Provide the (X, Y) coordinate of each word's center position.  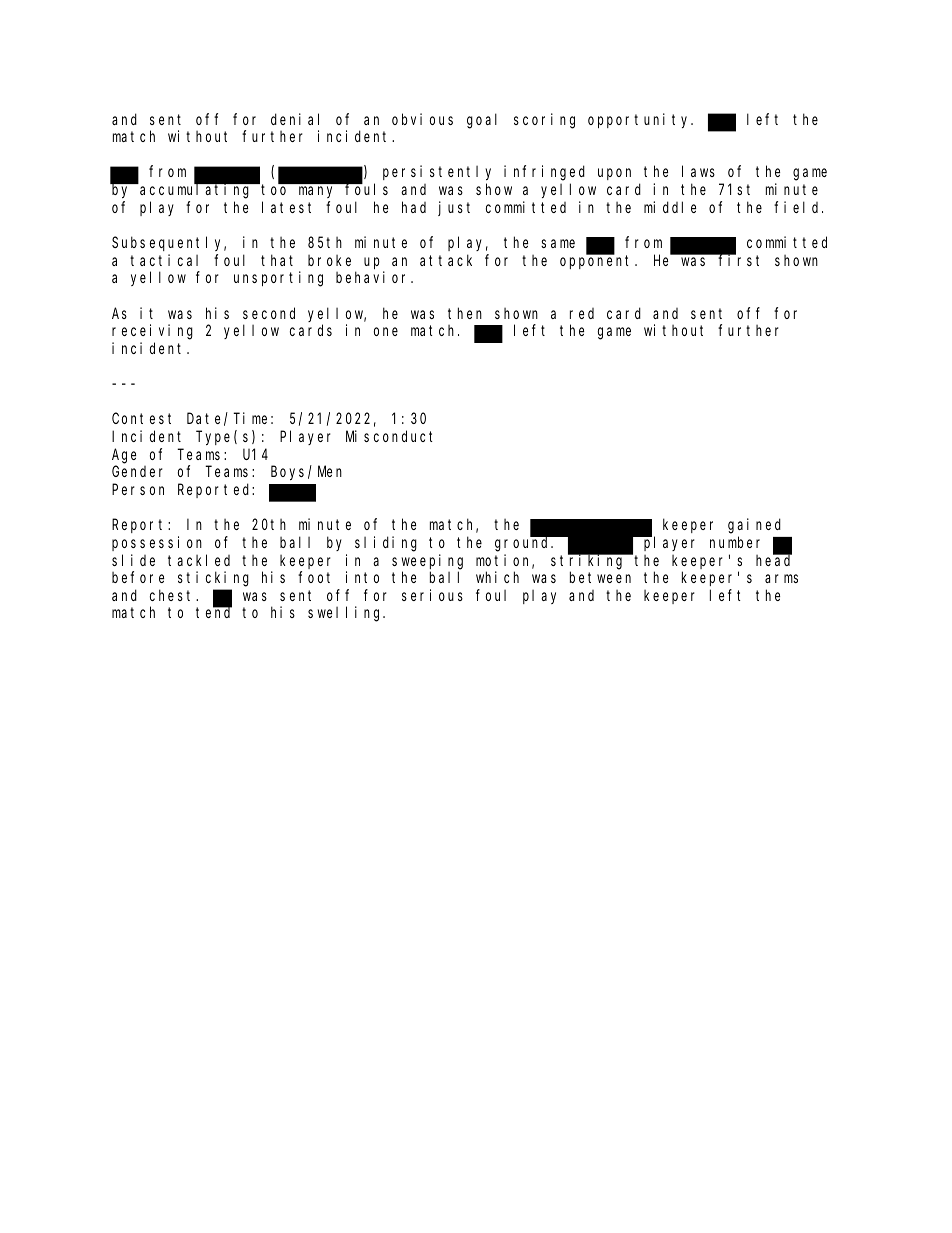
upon (614, 174)
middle (670, 207)
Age (124, 456)
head (774, 560)
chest (173, 595)
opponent (598, 262)
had (414, 207)
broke (329, 260)
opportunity (640, 120)
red (582, 313)
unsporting (278, 279)
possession (157, 543)
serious (432, 595)
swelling (346, 614)
